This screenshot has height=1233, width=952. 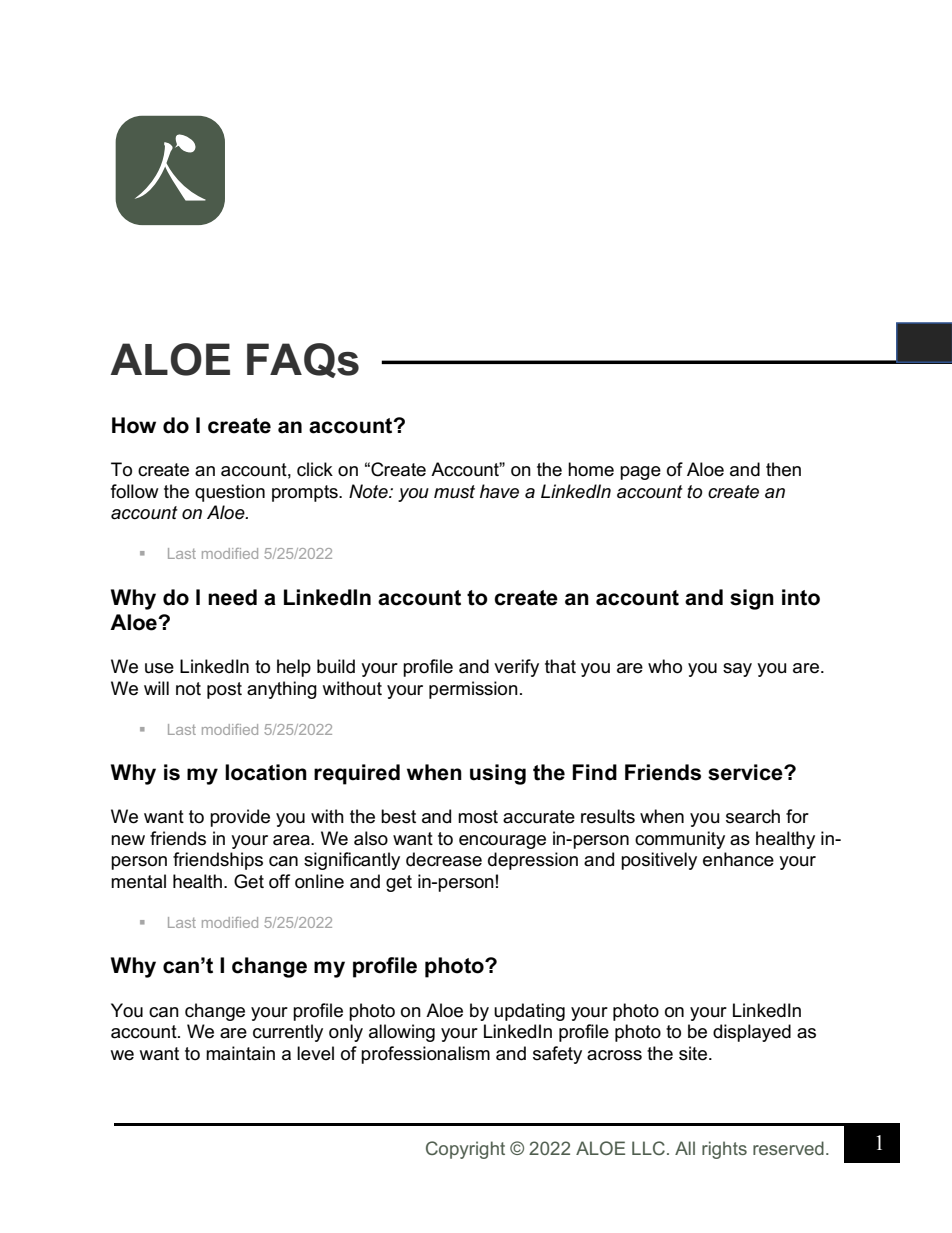 I want to click on provide, so click(x=240, y=818).
